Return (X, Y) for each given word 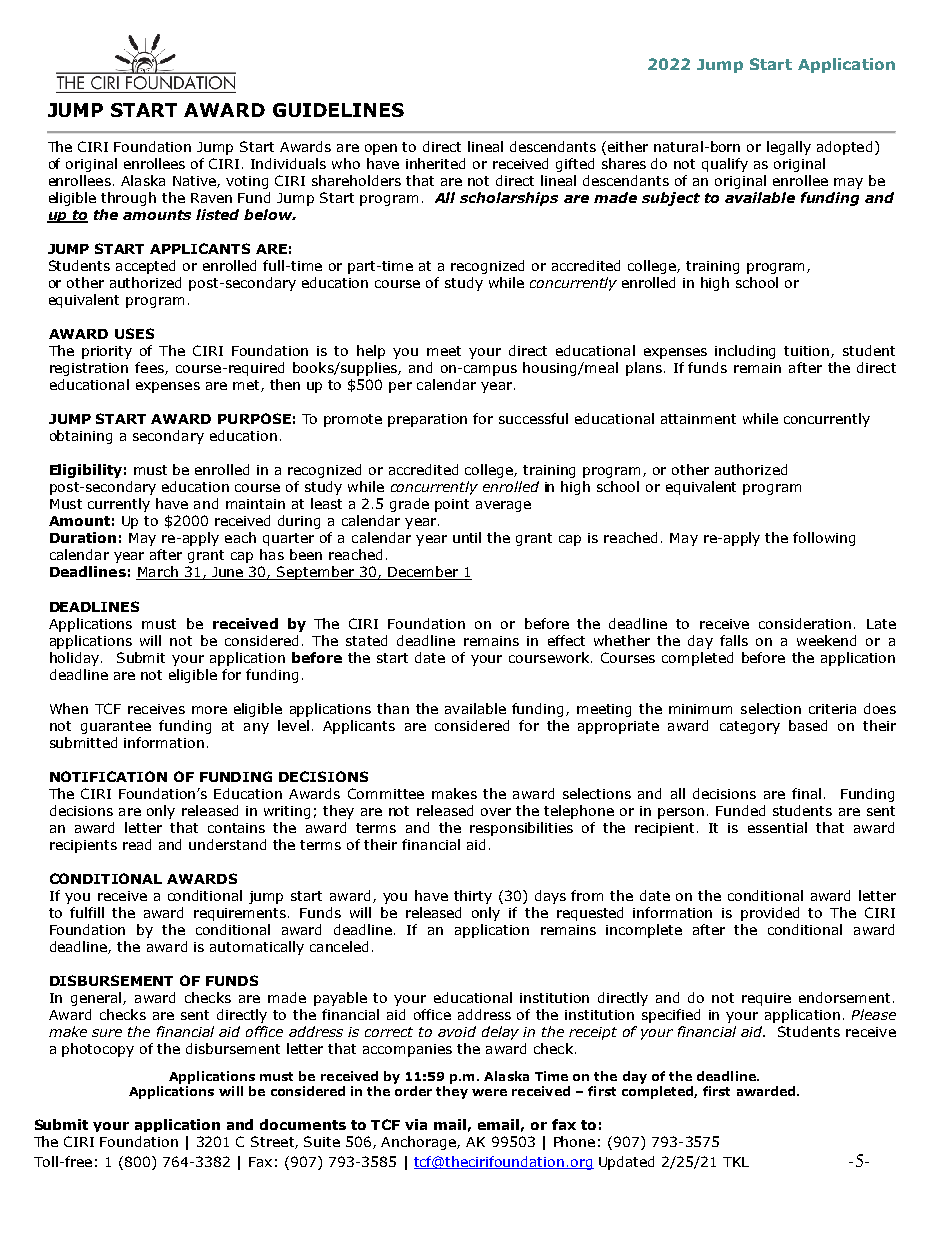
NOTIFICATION (108, 776)
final (806, 793)
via (416, 1124)
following (824, 539)
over (496, 812)
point (452, 505)
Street (273, 1142)
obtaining (81, 437)
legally (789, 148)
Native (195, 182)
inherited (435, 163)
